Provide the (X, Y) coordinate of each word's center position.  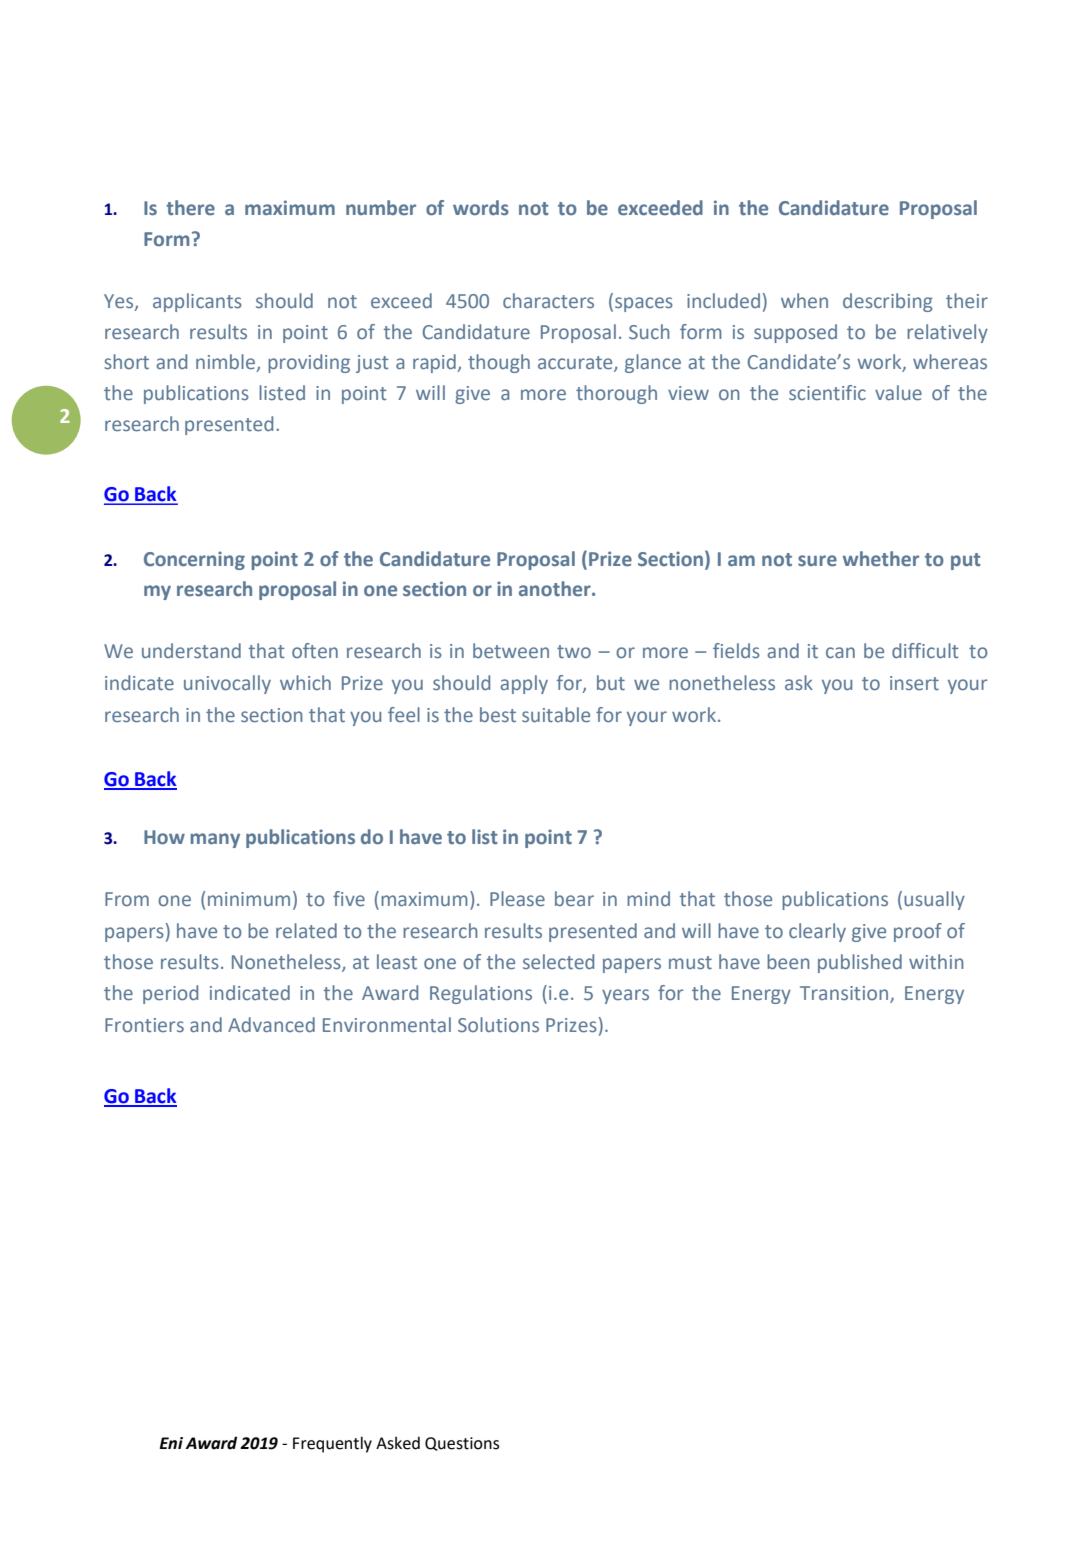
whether (881, 558)
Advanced (271, 1024)
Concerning (194, 560)
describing (888, 302)
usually (934, 900)
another (556, 588)
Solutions (498, 1024)
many (215, 840)
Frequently (332, 1444)
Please (517, 898)
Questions (462, 1444)
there (190, 207)
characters (548, 300)
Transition (845, 994)
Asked (398, 1443)
